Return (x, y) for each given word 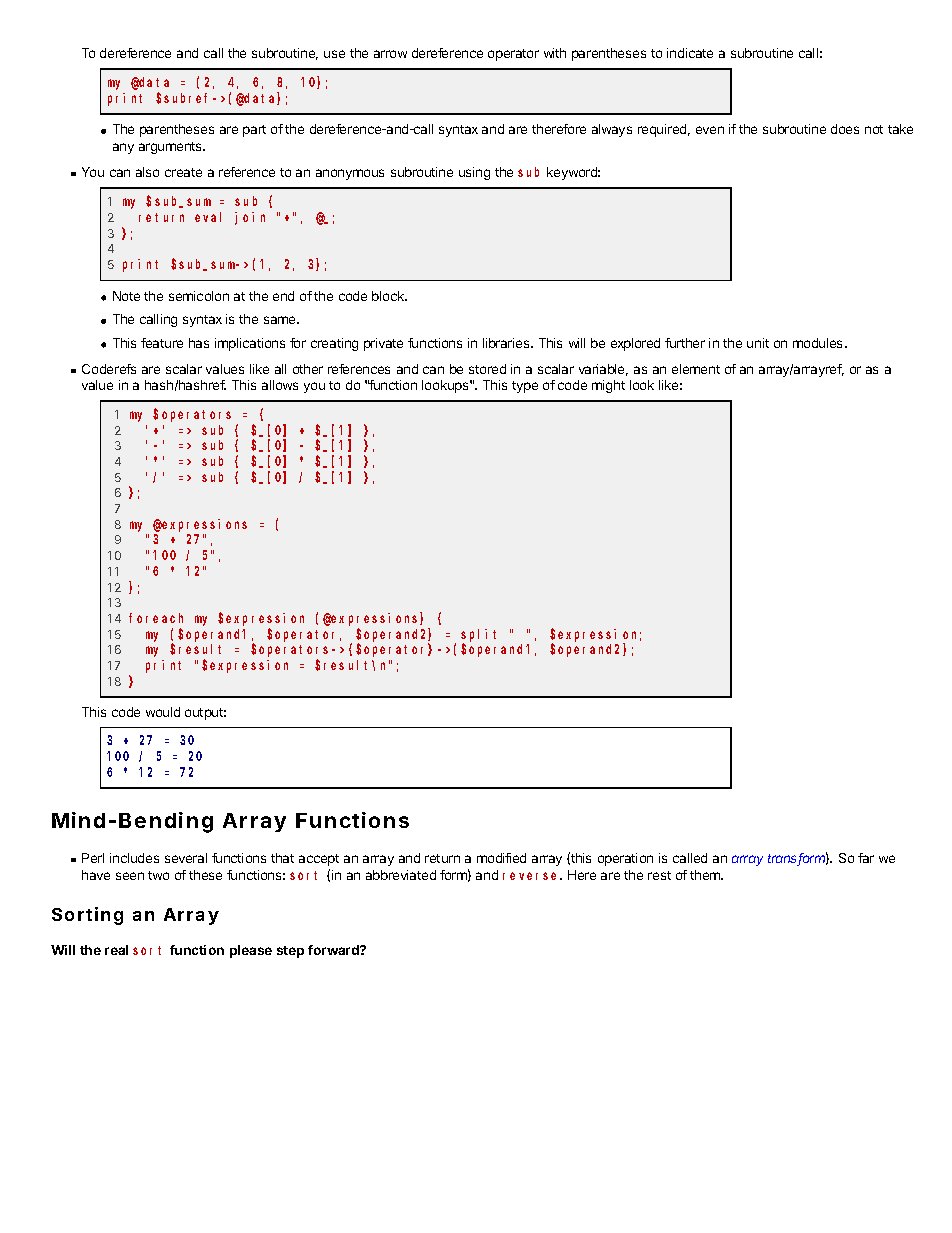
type (525, 387)
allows (280, 385)
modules (819, 343)
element (696, 369)
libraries (507, 343)
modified (501, 858)
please (251, 951)
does (845, 129)
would (163, 712)
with (555, 53)
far (866, 858)
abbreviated (401, 875)
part (254, 131)
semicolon (199, 296)
